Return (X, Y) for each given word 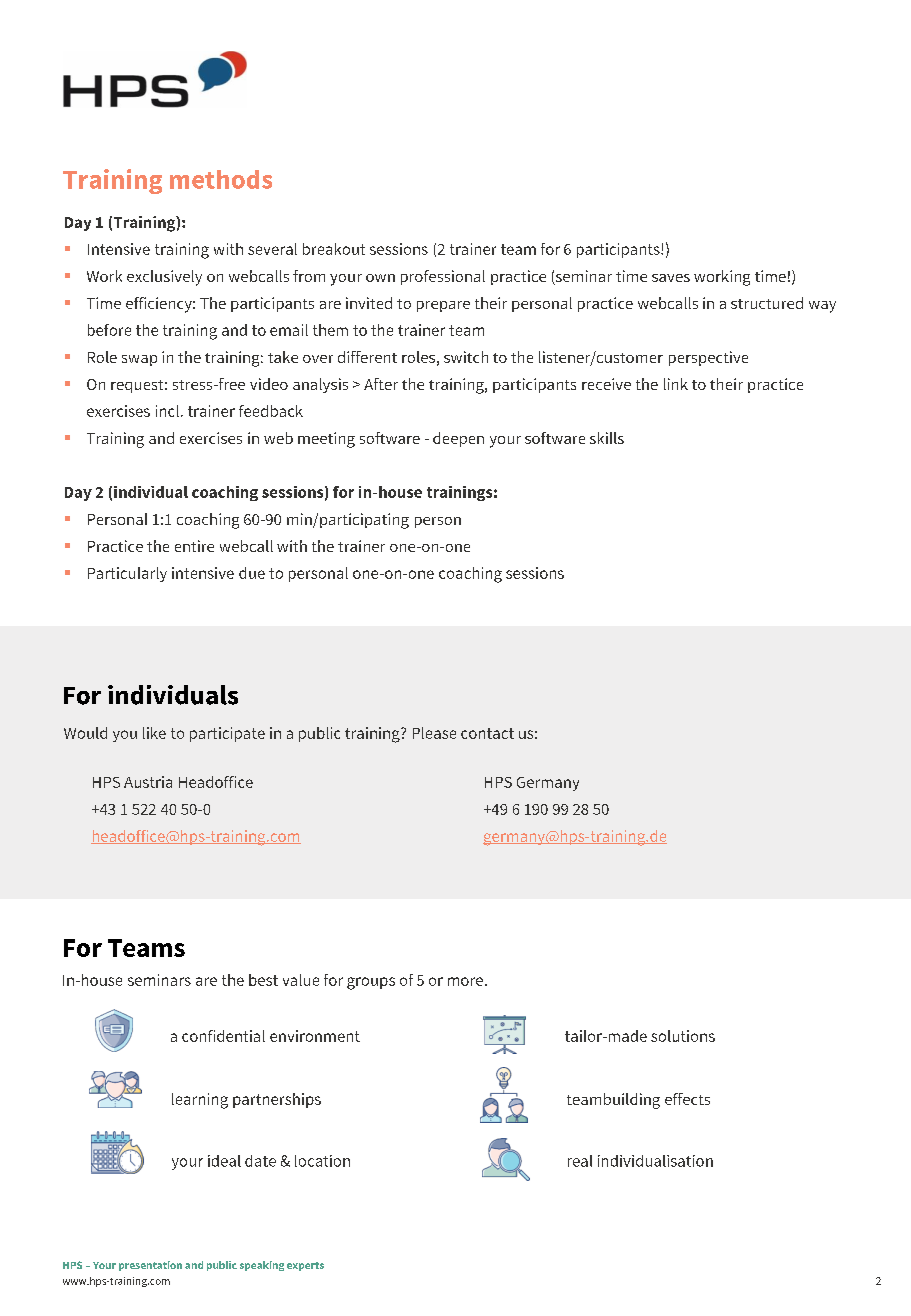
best (263, 980)
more (467, 981)
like (154, 733)
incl (167, 411)
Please (434, 733)
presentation (150, 1266)
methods (221, 179)
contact (487, 733)
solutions (683, 1036)
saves (671, 278)
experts (305, 1266)
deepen (458, 439)
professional (443, 277)
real (580, 1161)
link (676, 384)
